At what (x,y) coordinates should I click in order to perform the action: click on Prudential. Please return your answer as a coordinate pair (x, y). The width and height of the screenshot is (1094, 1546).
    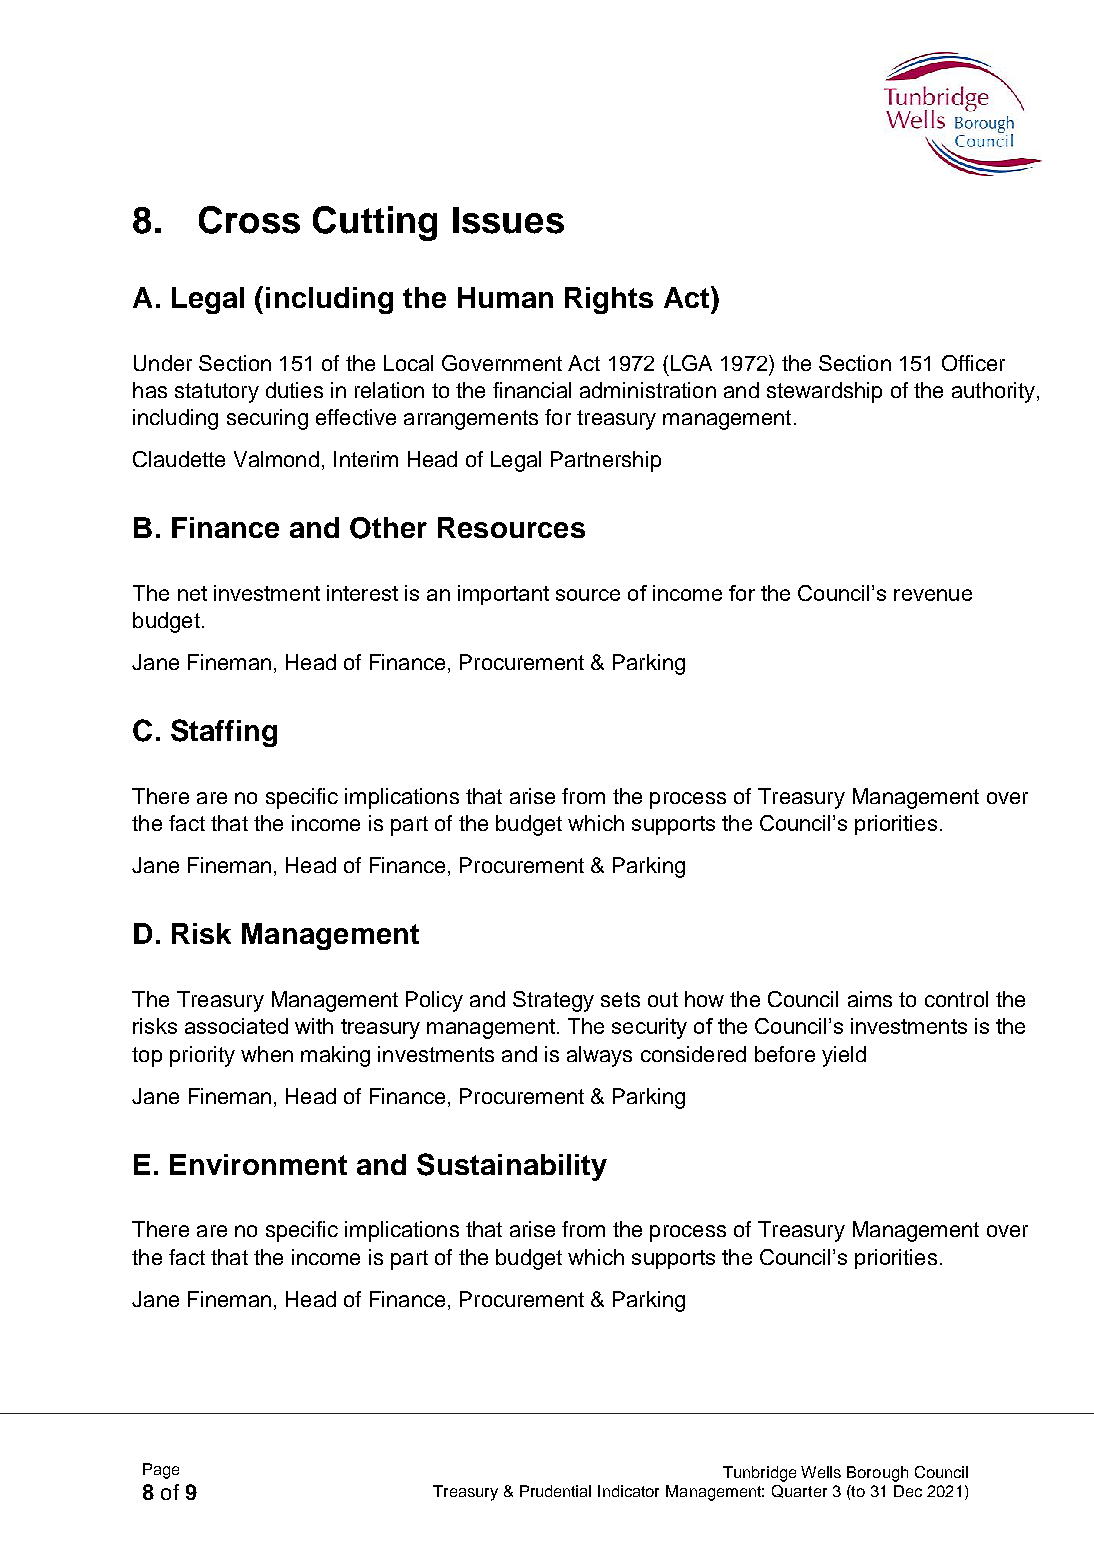
    Looking at the image, I should click on (555, 1491).
